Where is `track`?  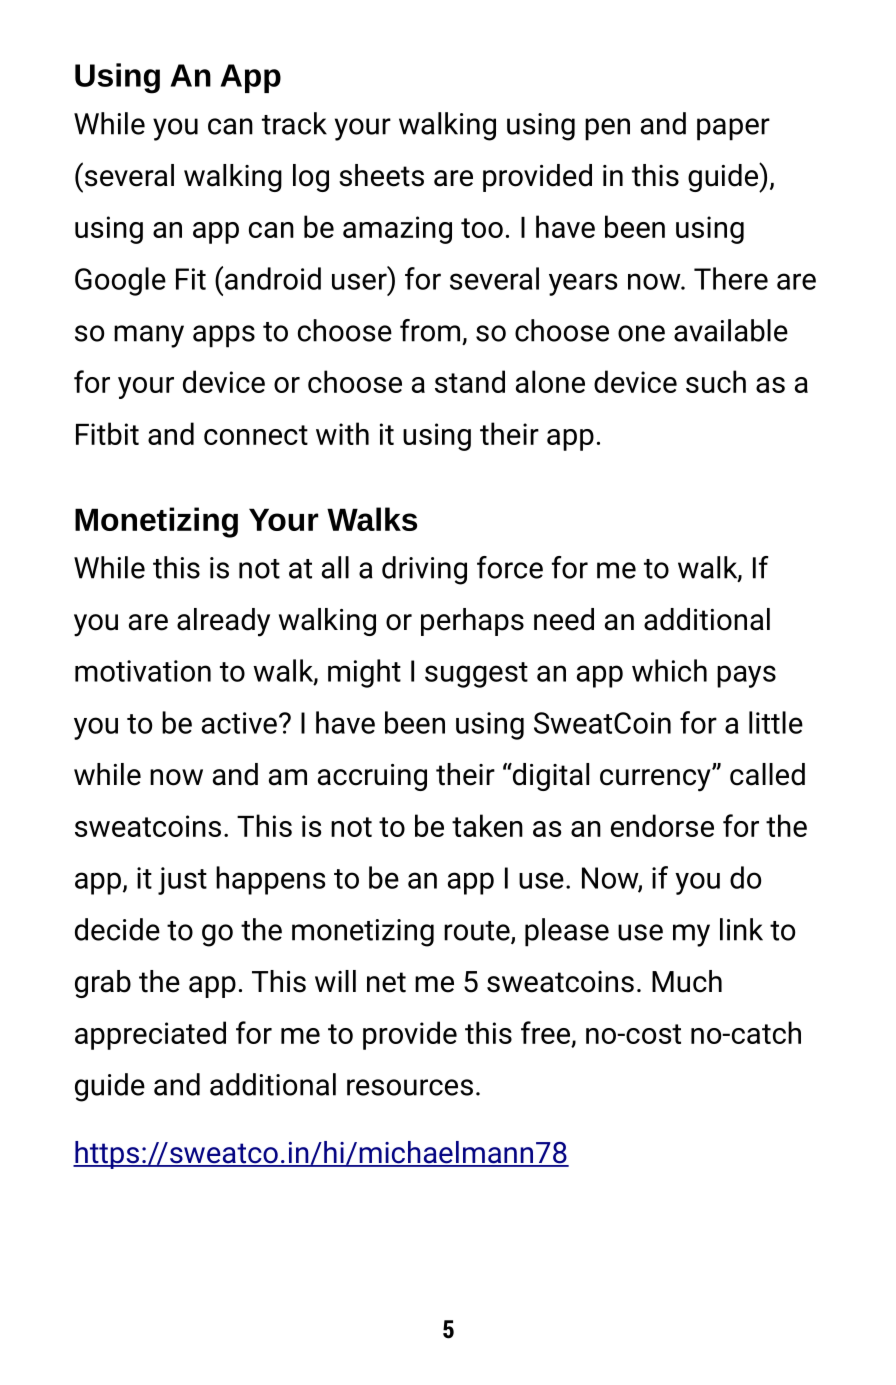
track is located at coordinates (294, 123).
